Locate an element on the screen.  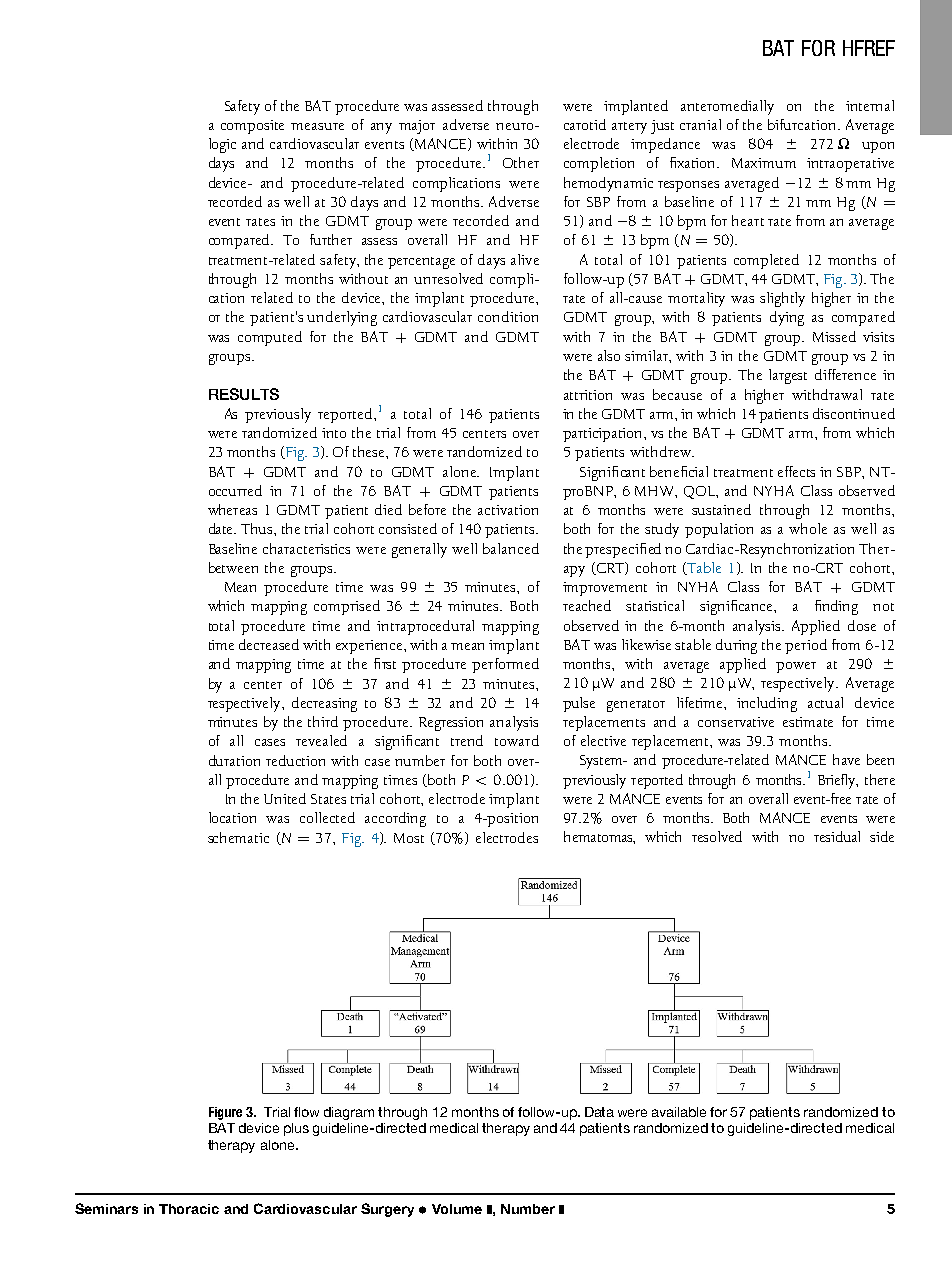
power is located at coordinates (796, 667).
